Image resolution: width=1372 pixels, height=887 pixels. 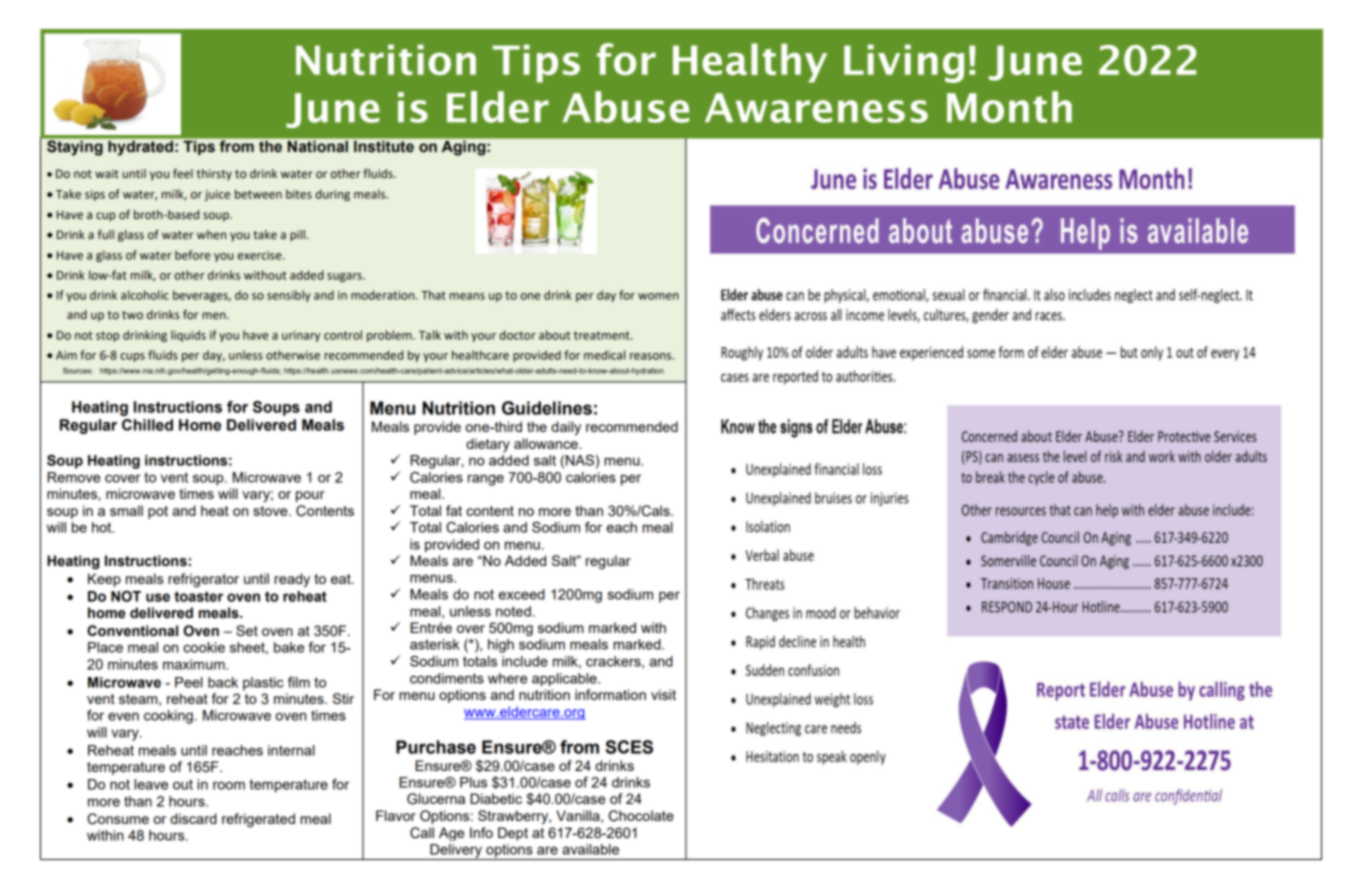 What do you see at coordinates (193, 818) in the screenshot?
I see `discard` at bounding box center [193, 818].
